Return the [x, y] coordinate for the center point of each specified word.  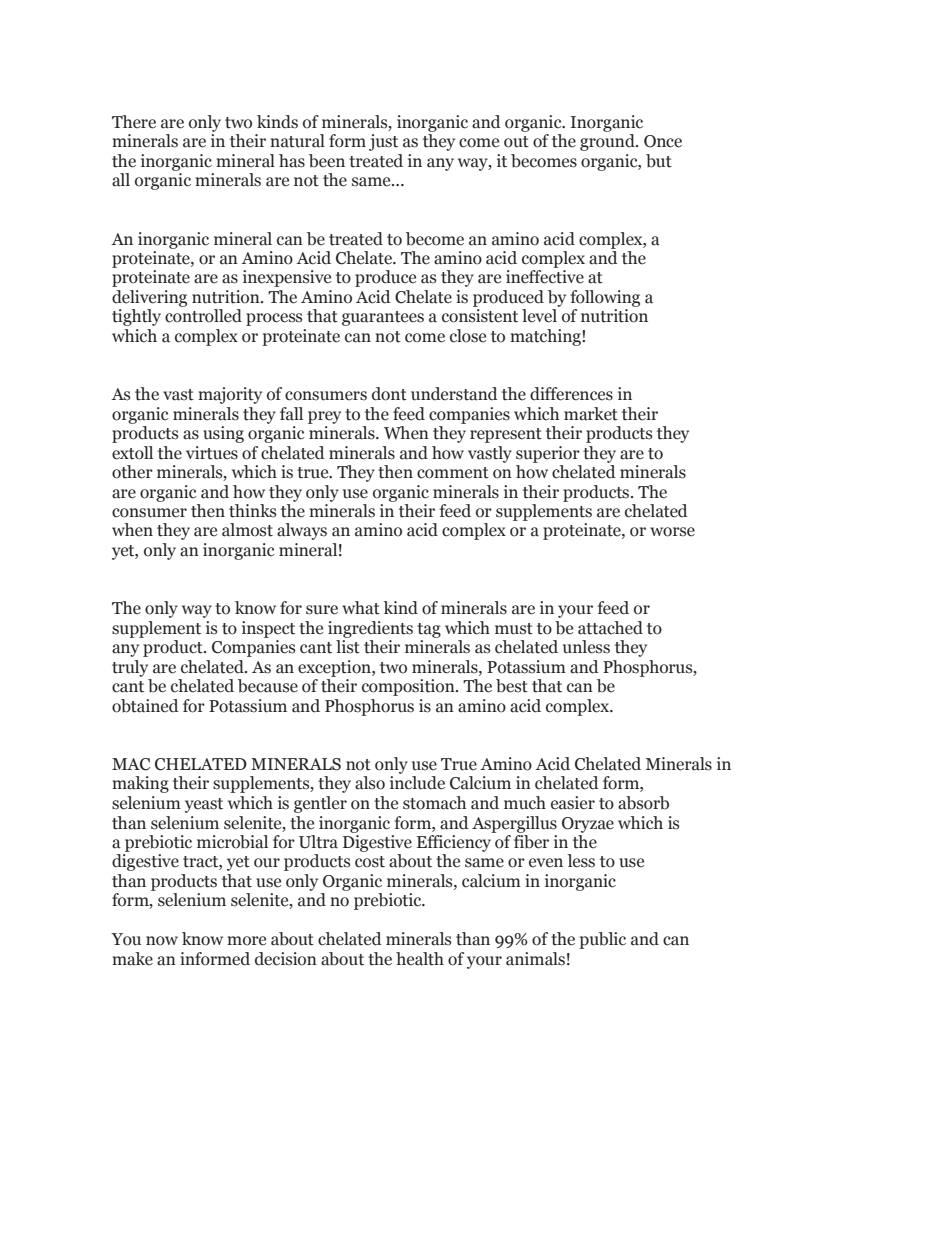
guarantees [383, 318]
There [134, 122]
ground [608, 142]
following [605, 298]
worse [672, 532]
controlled [203, 316]
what [361, 608]
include [417, 783]
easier [573, 803]
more [246, 941]
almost [247, 530]
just [383, 142]
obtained [145, 706]
